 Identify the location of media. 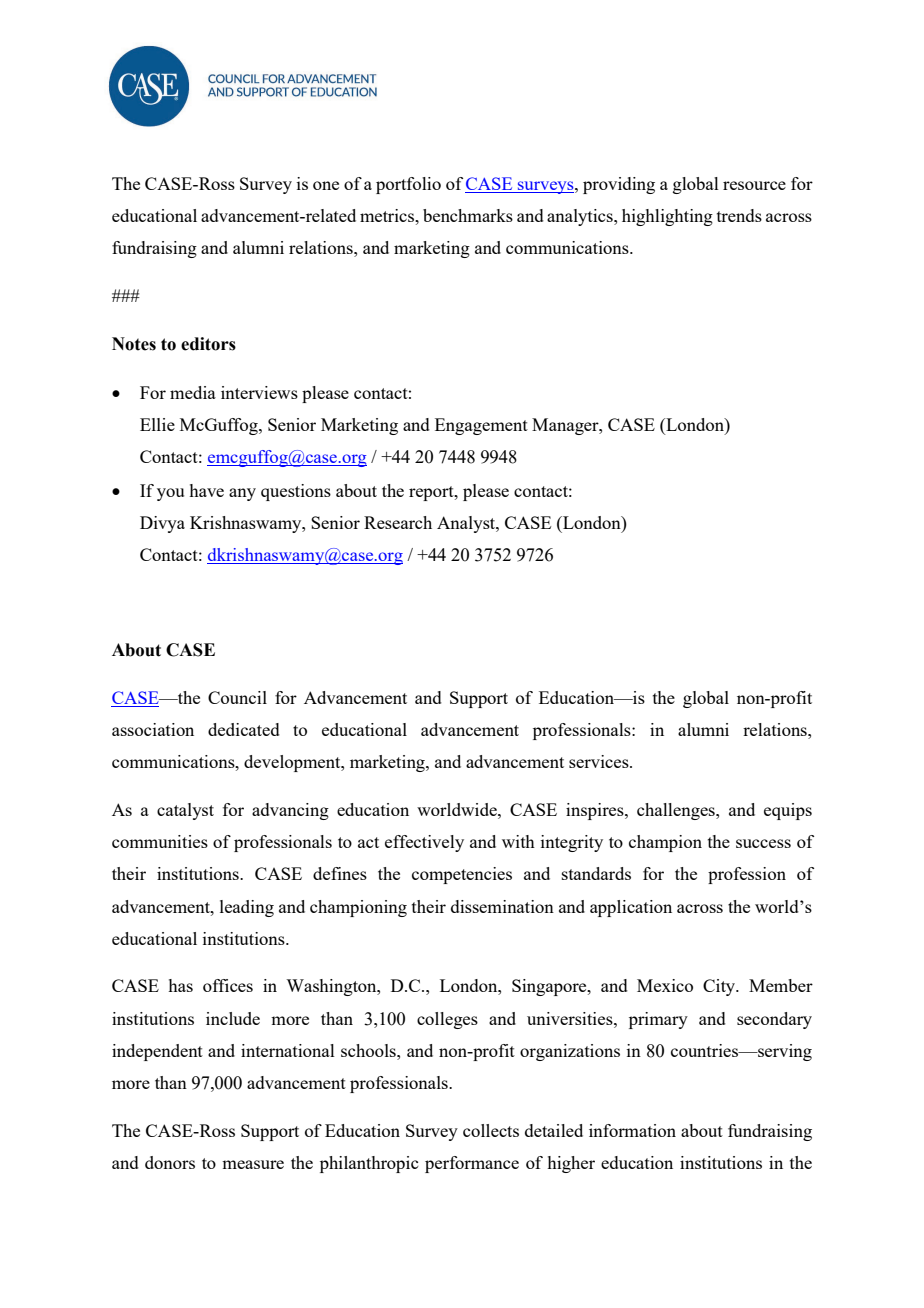
(193, 392).
